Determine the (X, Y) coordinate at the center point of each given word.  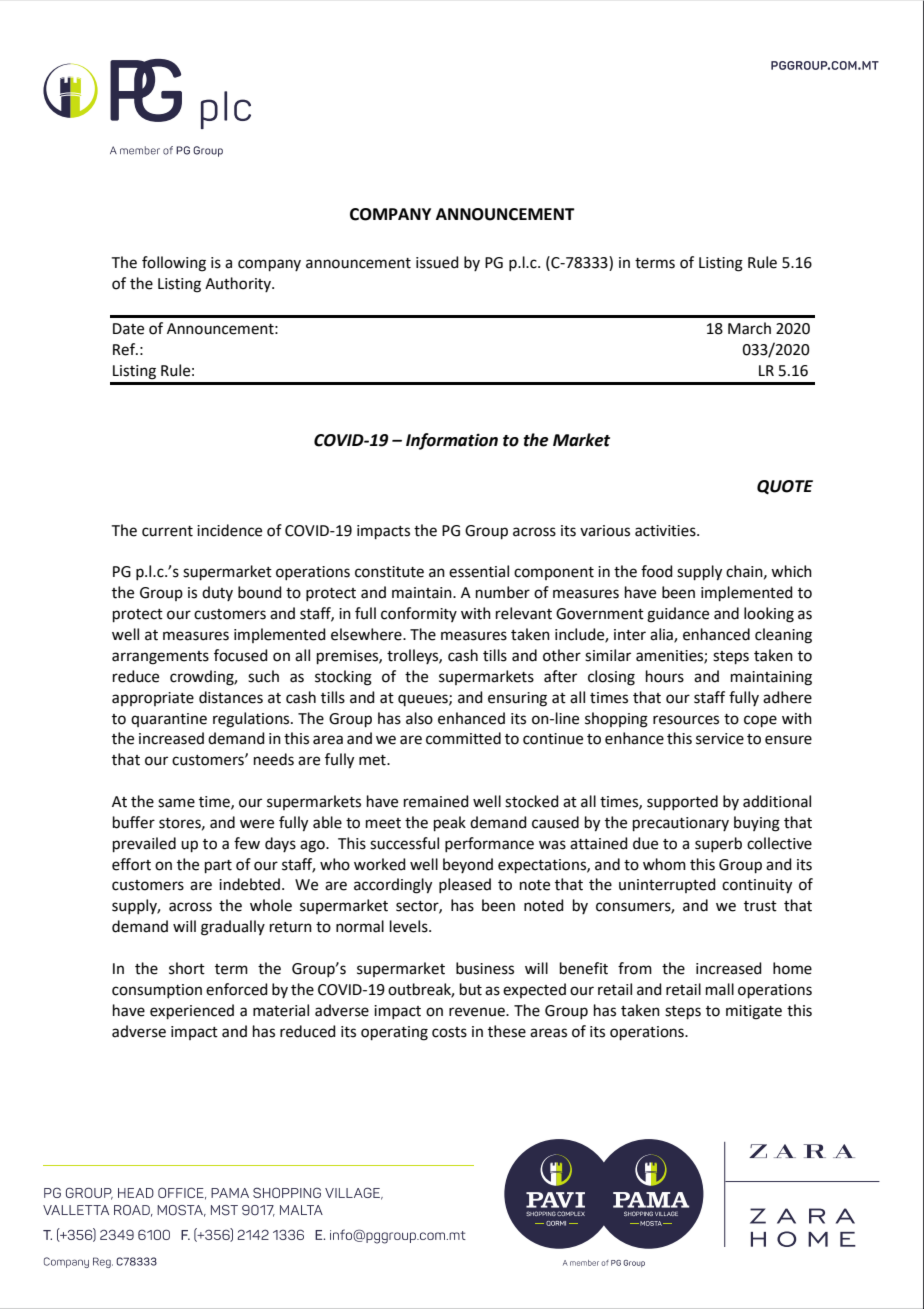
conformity (419, 614)
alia (662, 635)
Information (452, 441)
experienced (192, 1011)
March (749, 328)
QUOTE (785, 487)
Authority (239, 284)
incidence (229, 530)
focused (241, 655)
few (247, 843)
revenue (478, 1012)
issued (437, 262)
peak (450, 823)
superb (718, 844)
